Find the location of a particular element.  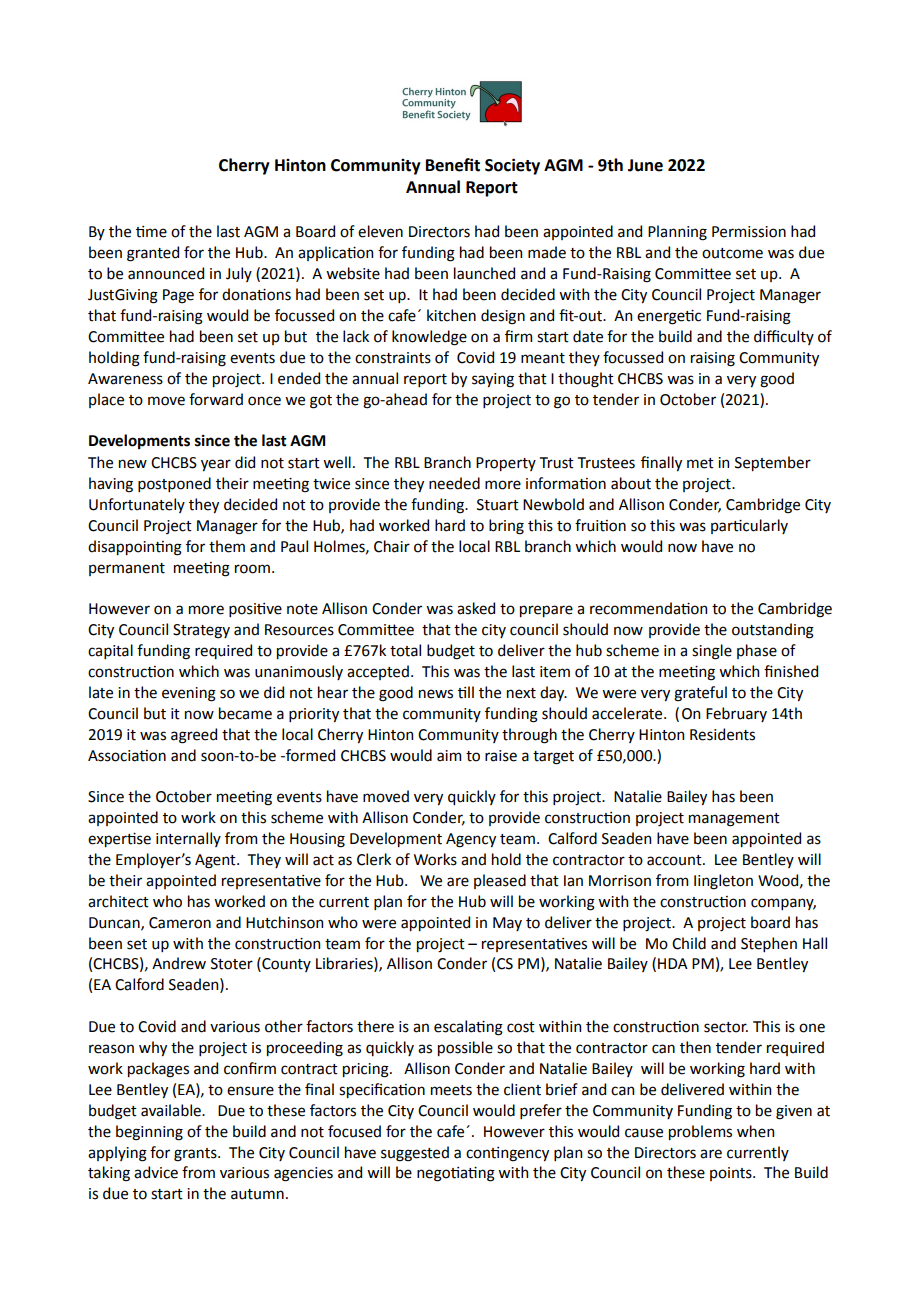

May is located at coordinates (507, 924).
